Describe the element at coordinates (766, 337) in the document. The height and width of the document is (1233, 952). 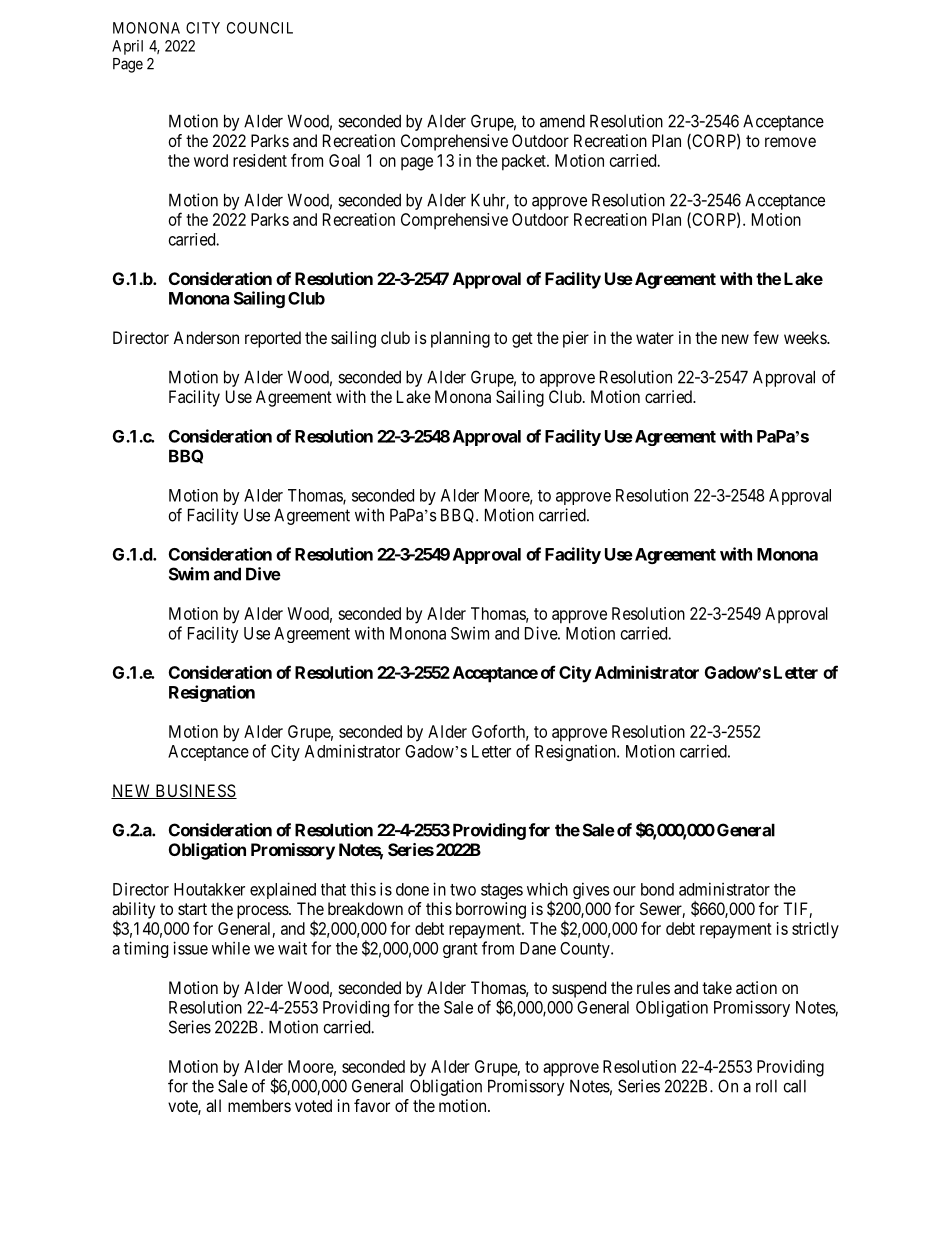
I see `few` at that location.
